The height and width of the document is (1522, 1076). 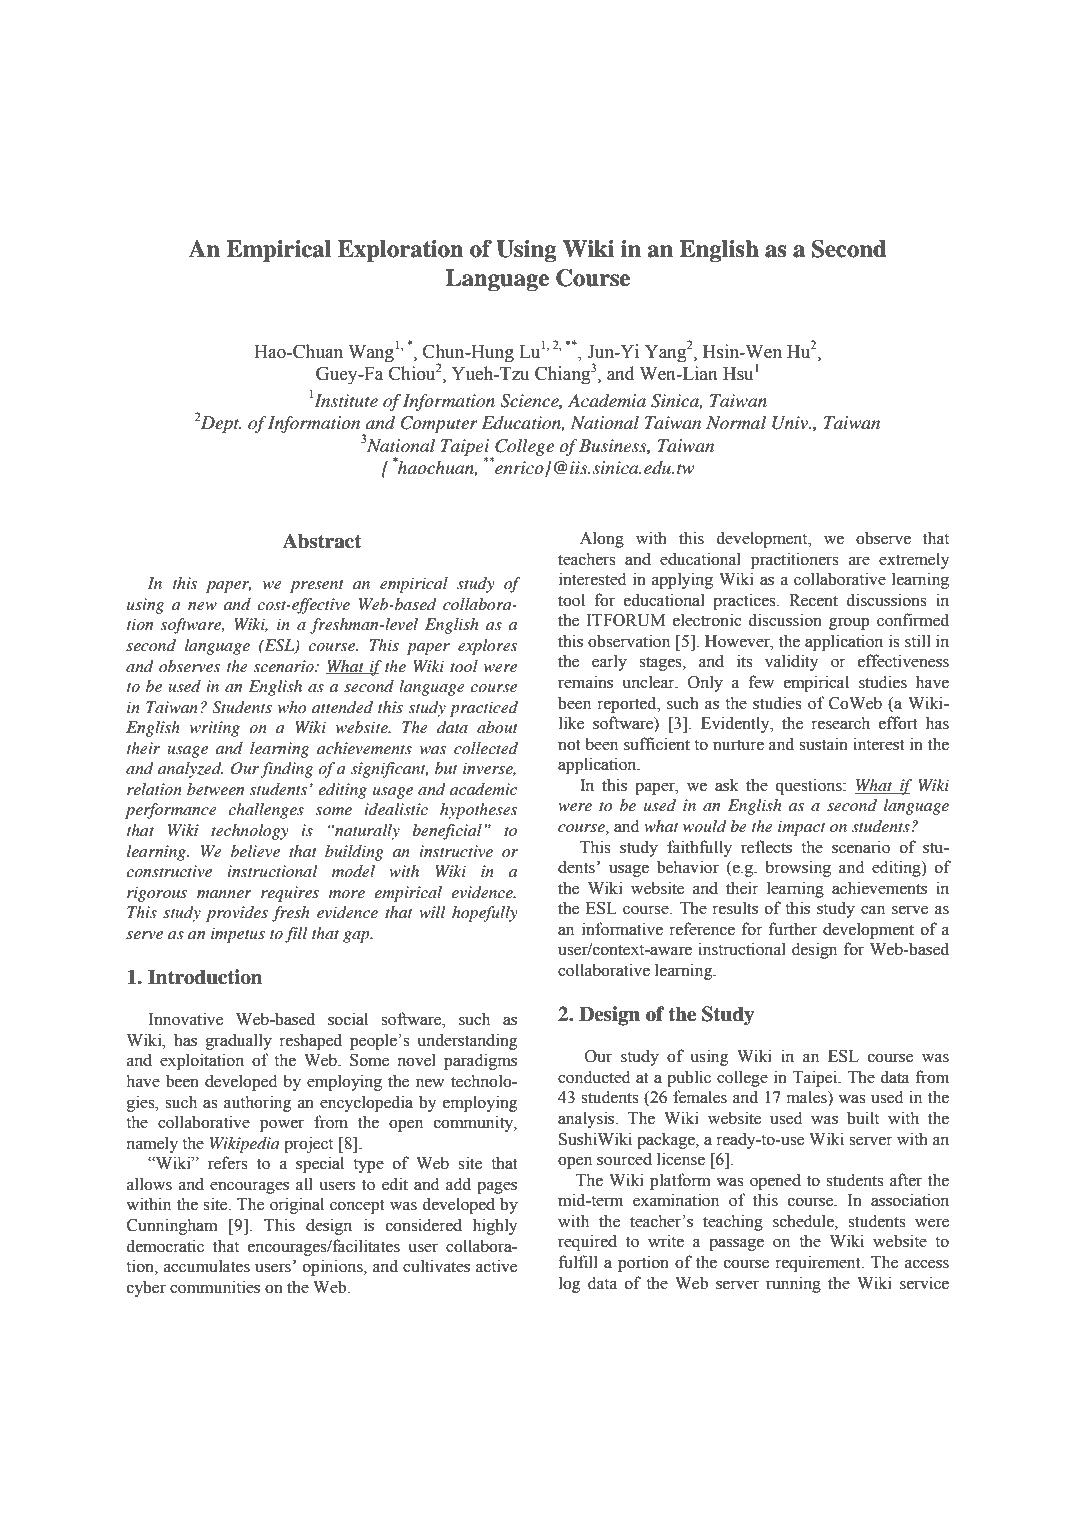 I want to click on Innovative, so click(x=186, y=1019).
